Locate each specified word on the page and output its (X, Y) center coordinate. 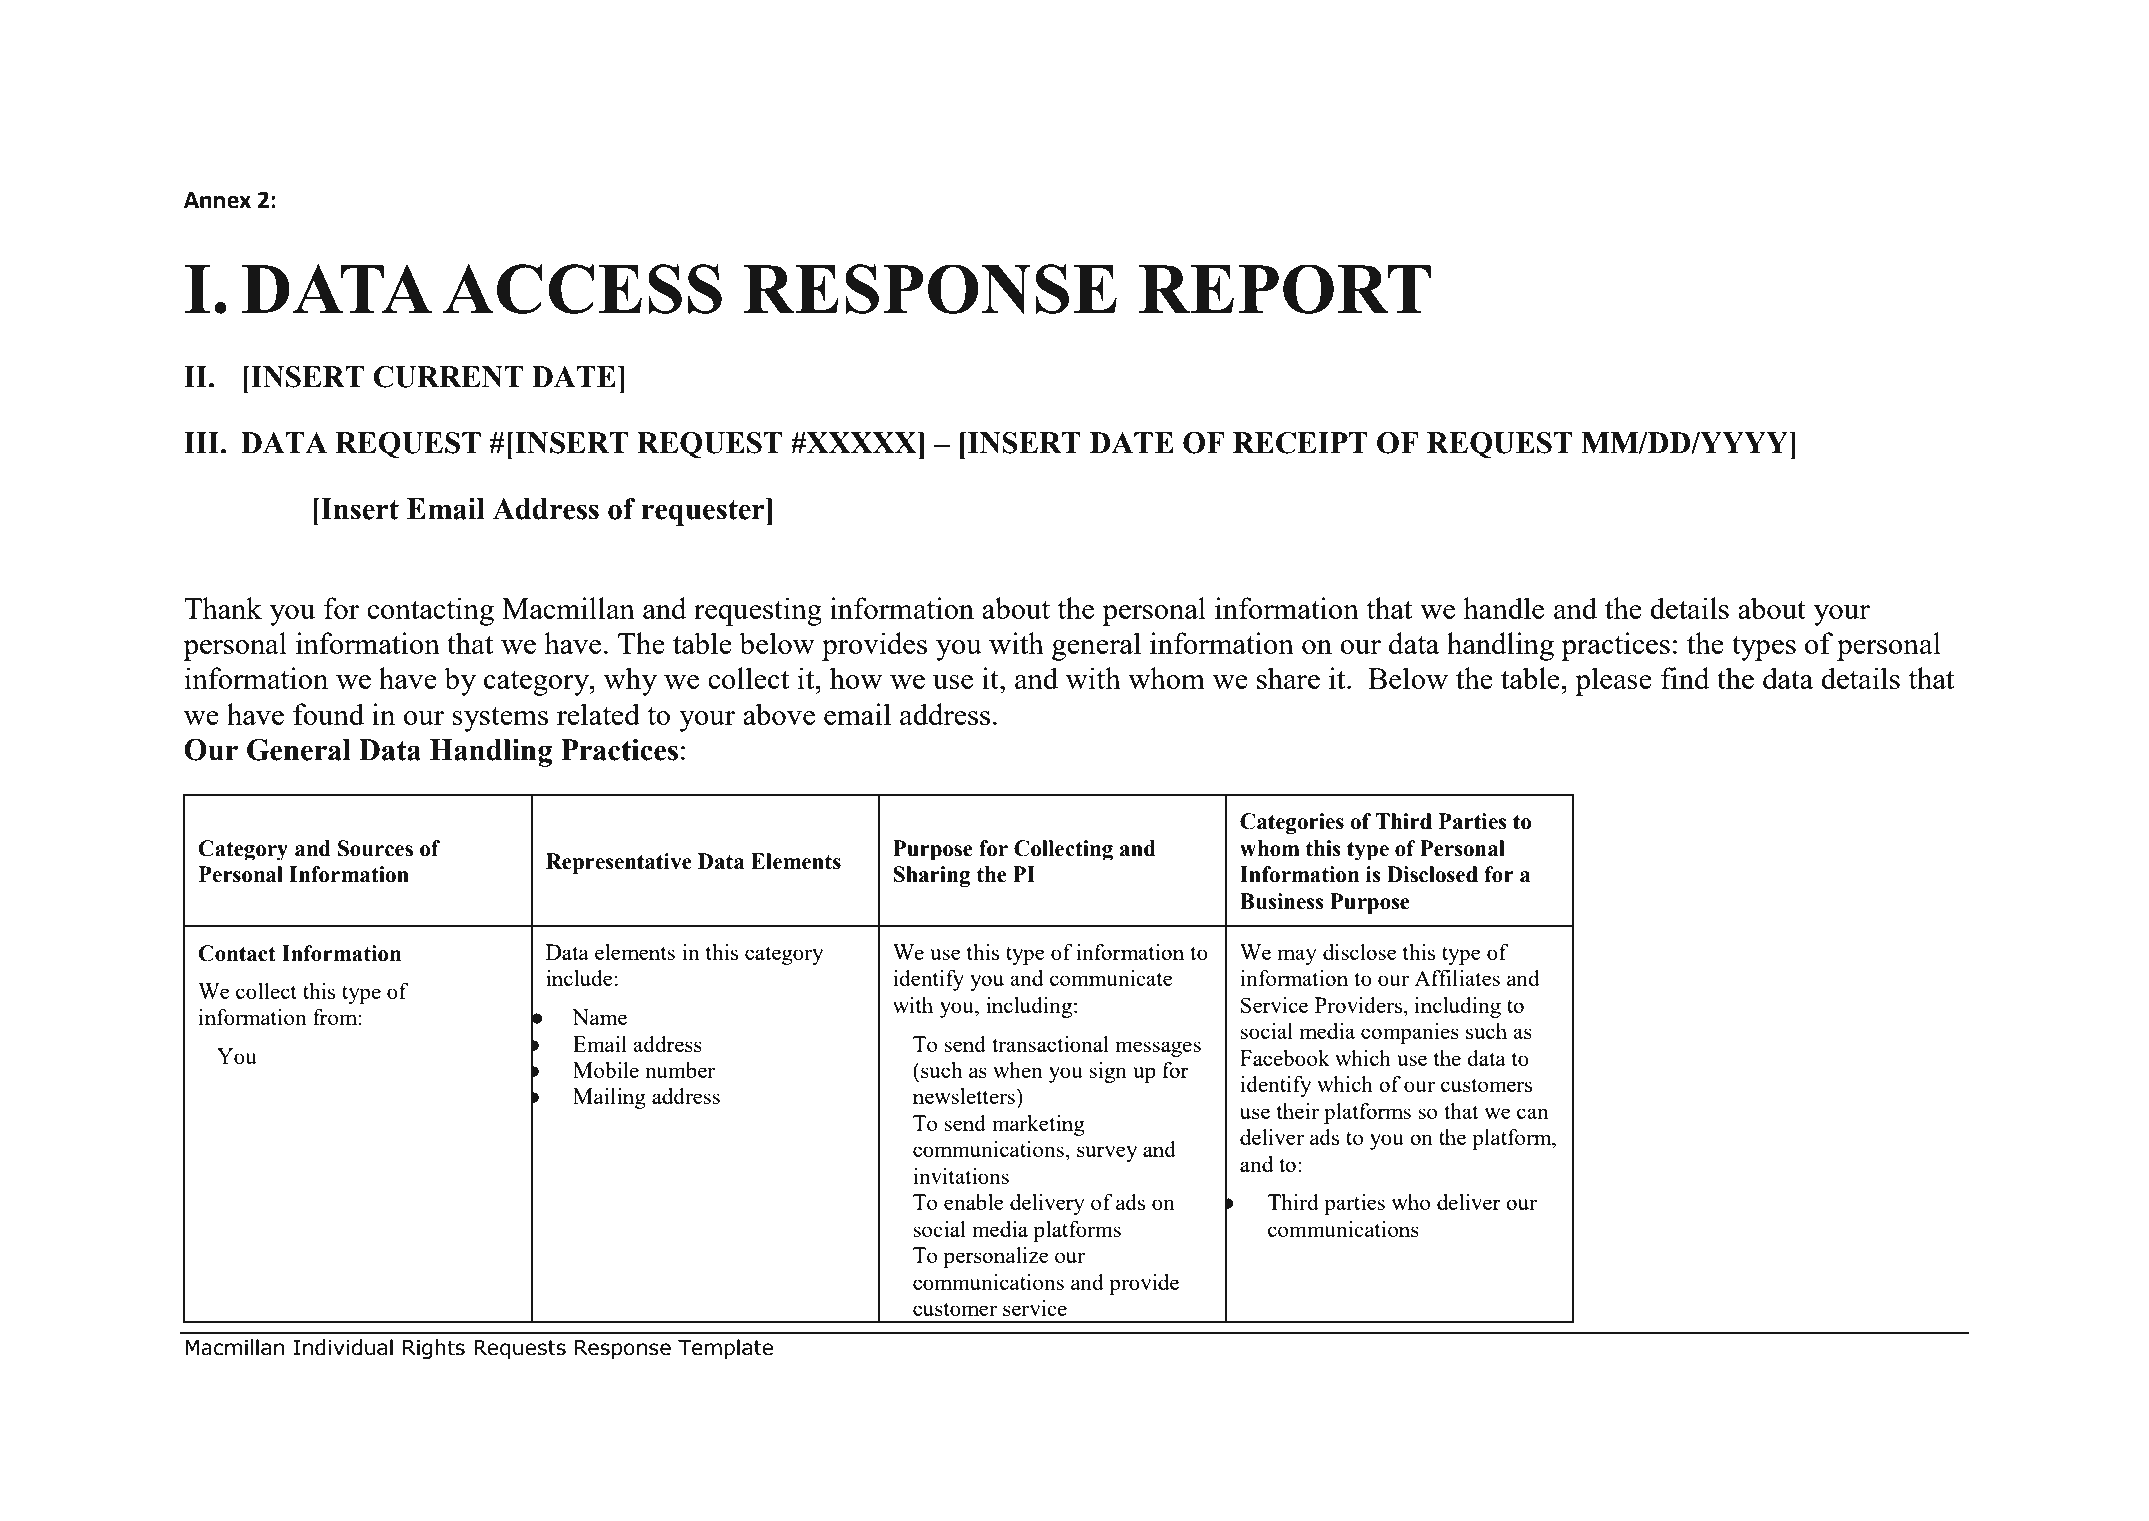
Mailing (609, 1098)
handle (1503, 608)
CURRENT (448, 377)
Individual (343, 1347)
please (1613, 681)
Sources (375, 848)
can (1533, 1113)
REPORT (1285, 289)
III (201, 442)
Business (1282, 901)
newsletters (965, 1096)
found (328, 714)
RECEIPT (1300, 443)
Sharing (931, 876)
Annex (217, 200)
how (856, 678)
